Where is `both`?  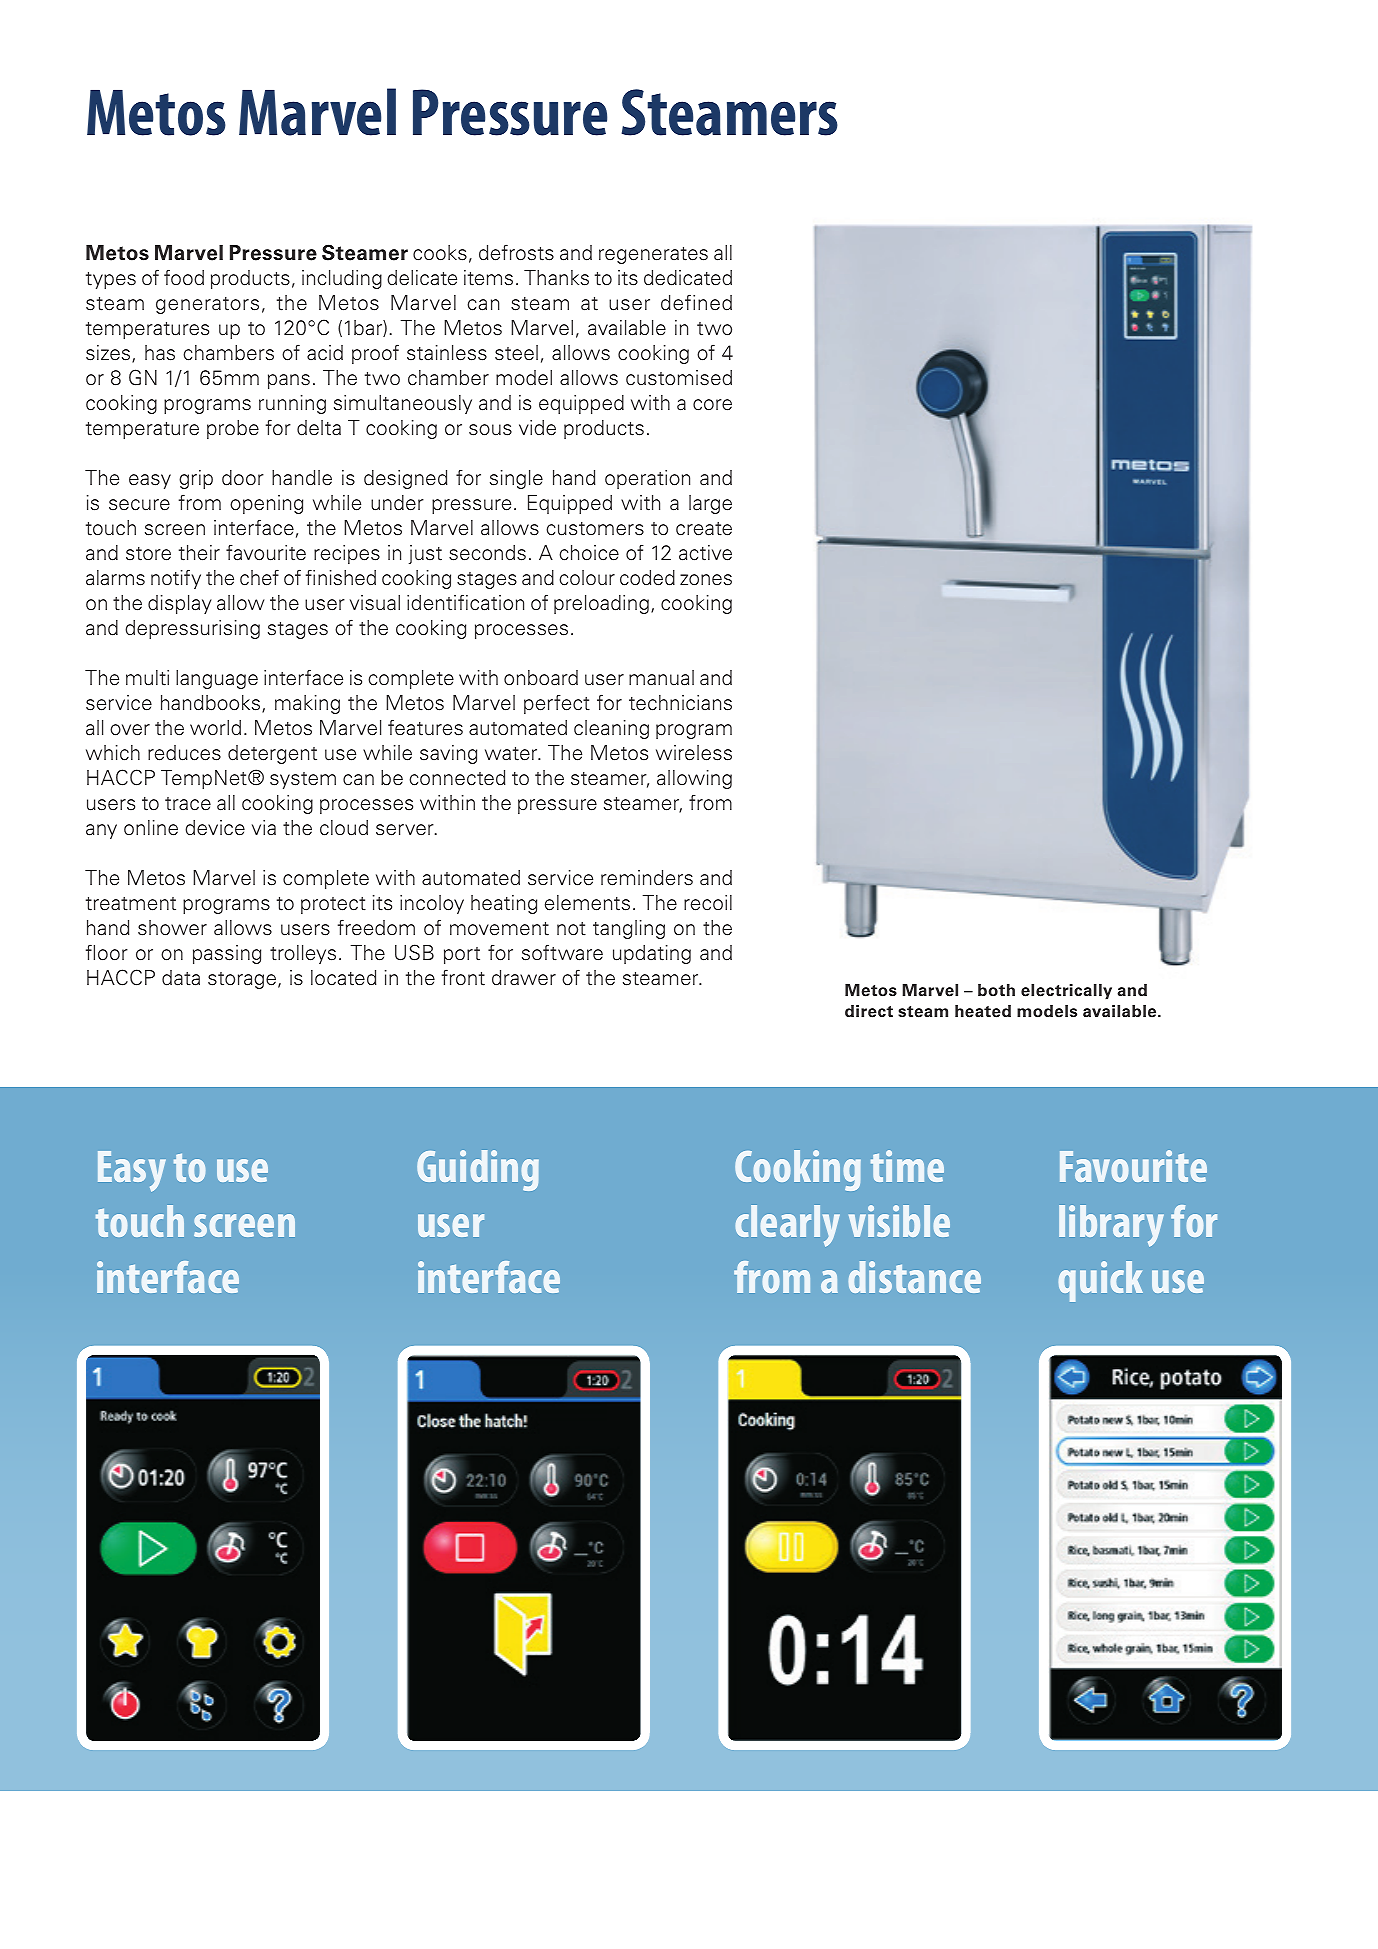 both is located at coordinates (996, 990).
